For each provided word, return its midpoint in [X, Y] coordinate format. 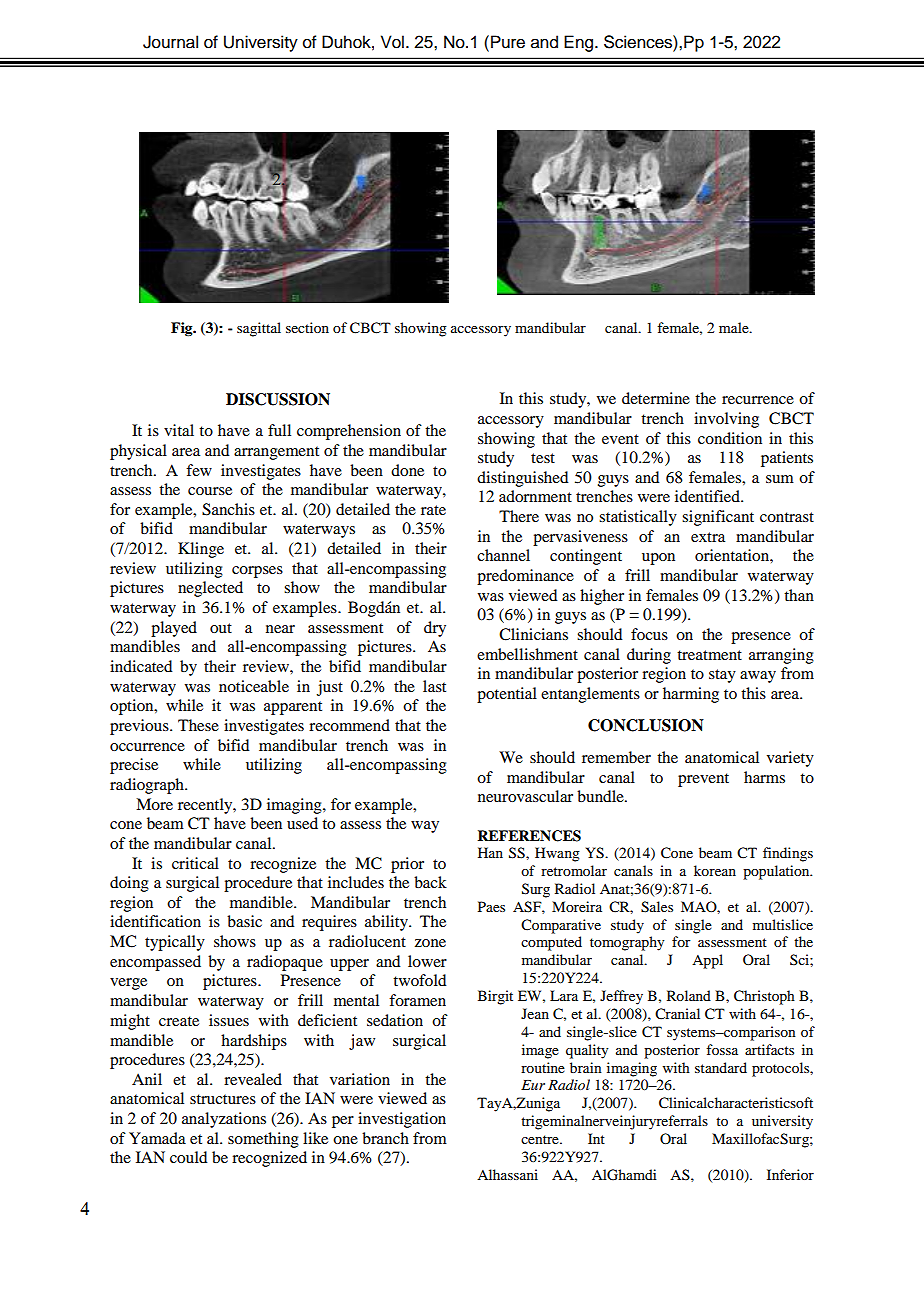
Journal [170, 42]
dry [435, 629]
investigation [402, 1120]
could [188, 1157]
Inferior [790, 1174]
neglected [210, 589]
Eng [580, 43]
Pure [508, 42]
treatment [709, 655]
